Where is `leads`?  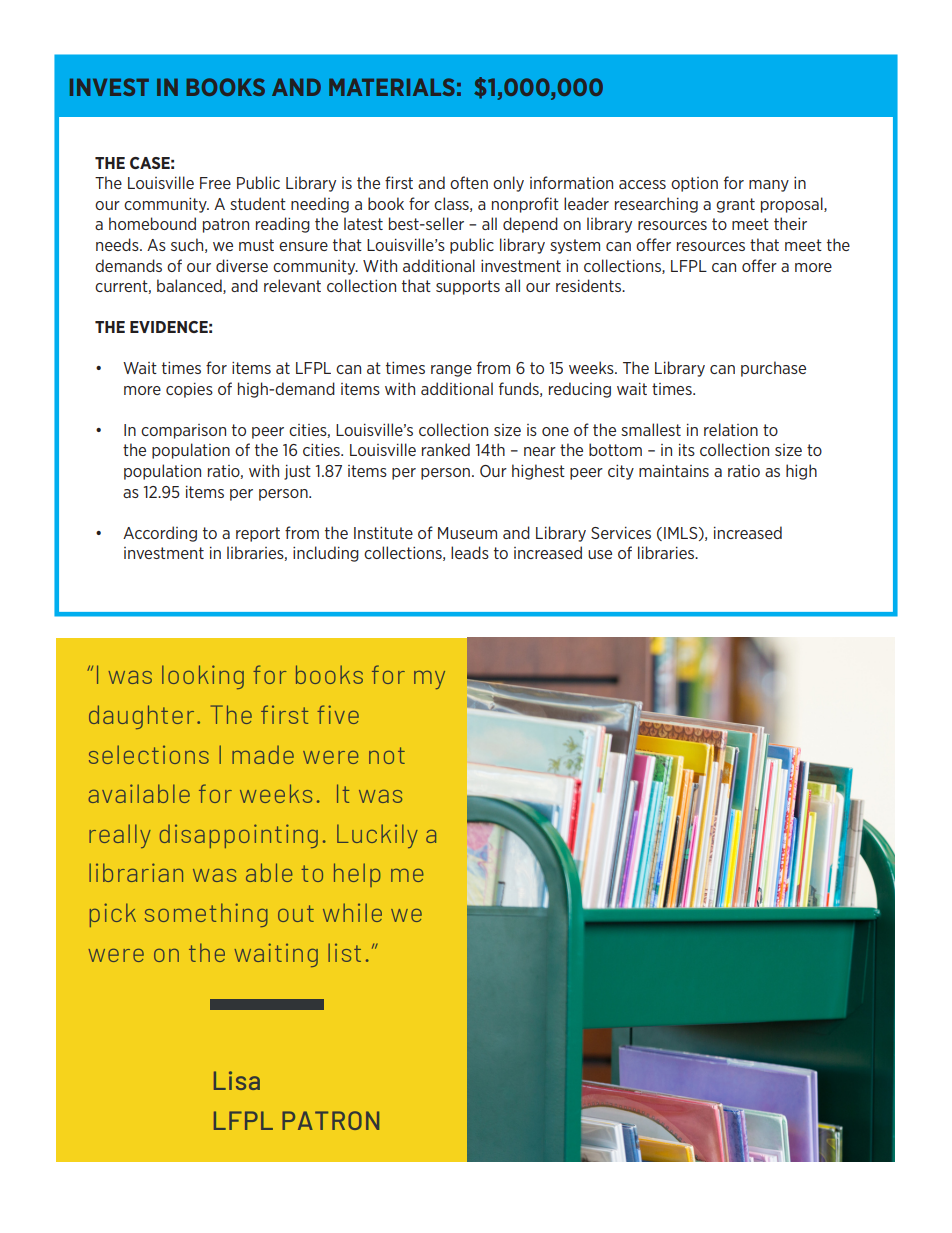
leads is located at coordinates (470, 552).
